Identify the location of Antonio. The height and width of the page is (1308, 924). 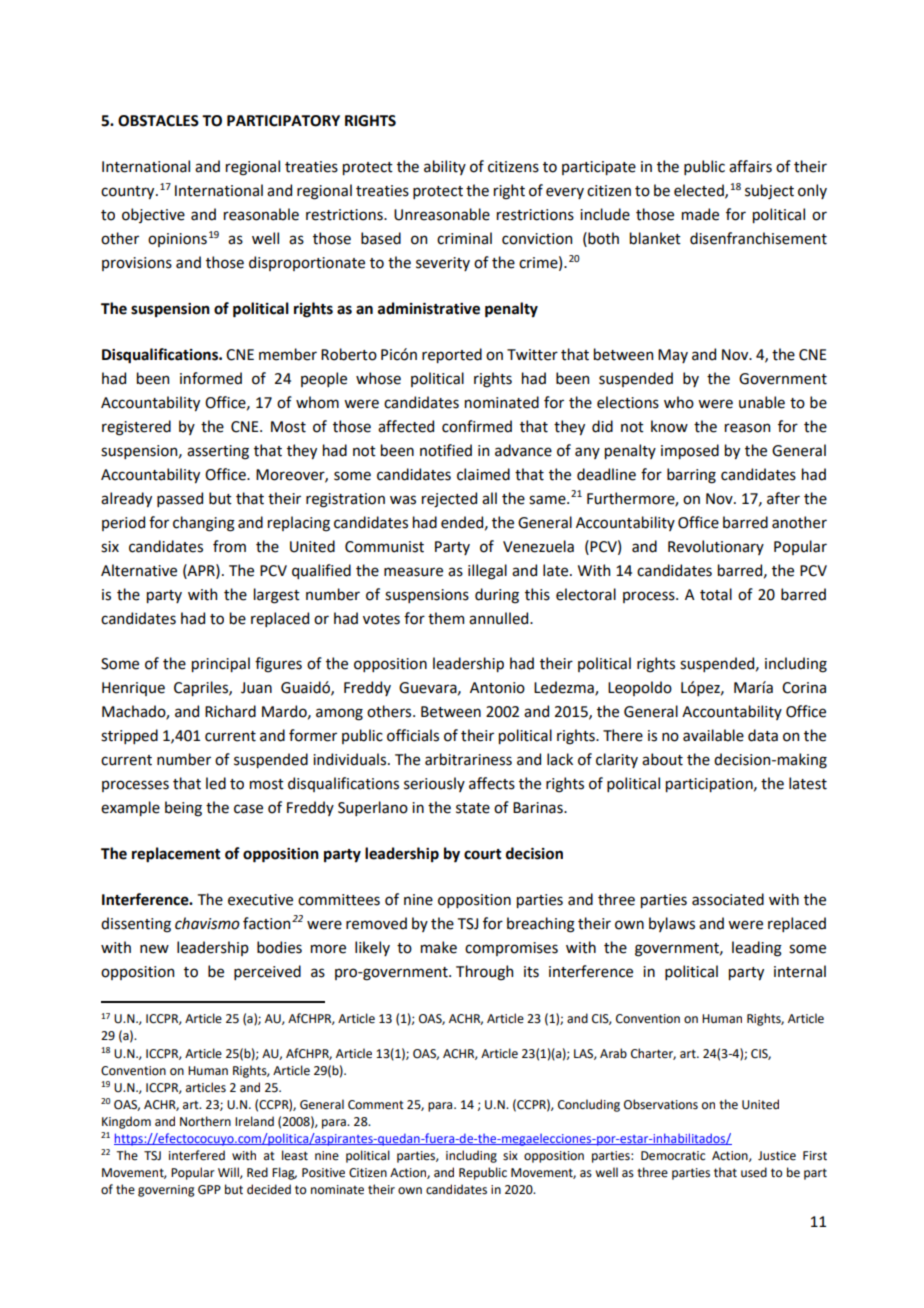
(497, 688).
